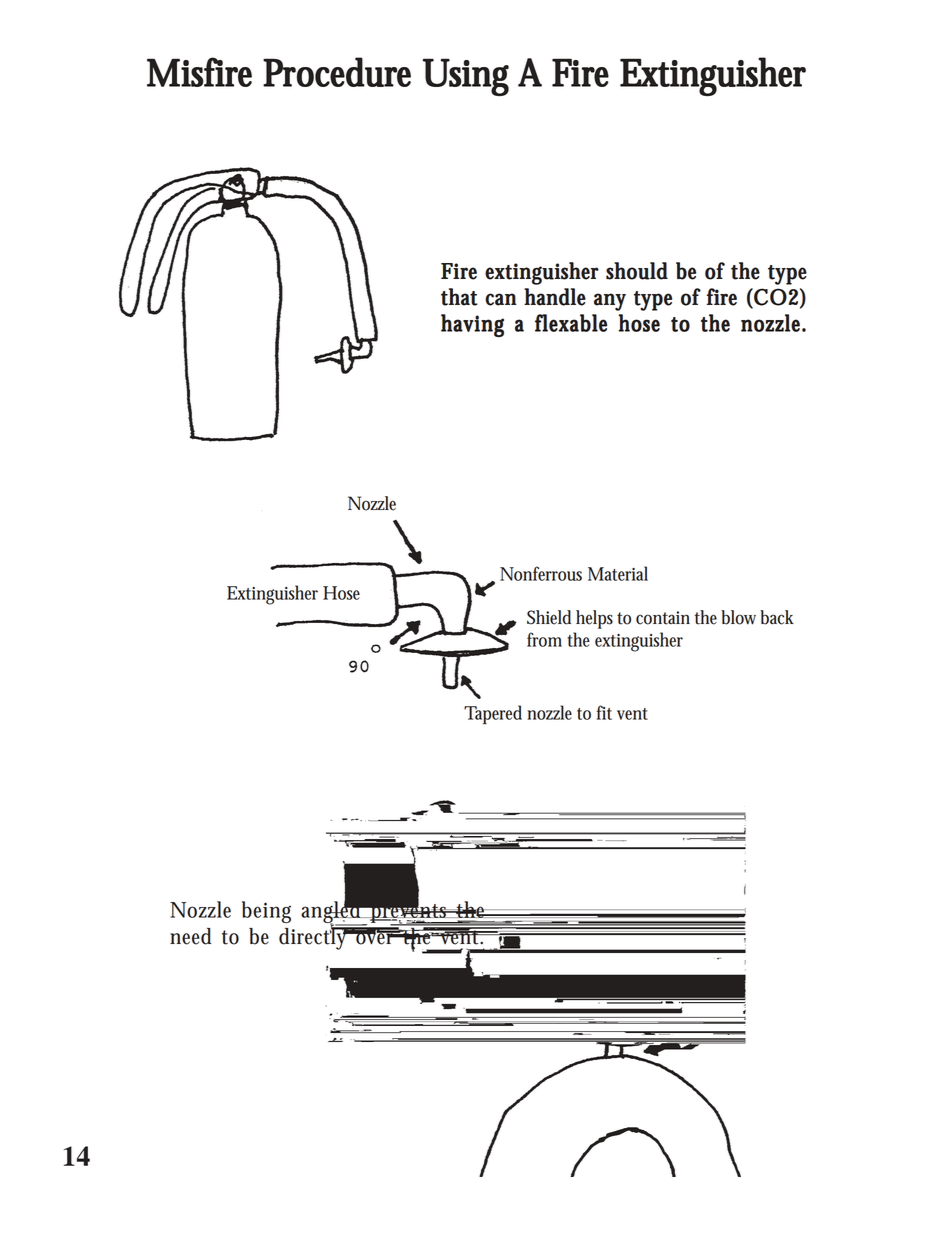 The width and height of the image is (952, 1233). I want to click on back, so click(777, 617).
